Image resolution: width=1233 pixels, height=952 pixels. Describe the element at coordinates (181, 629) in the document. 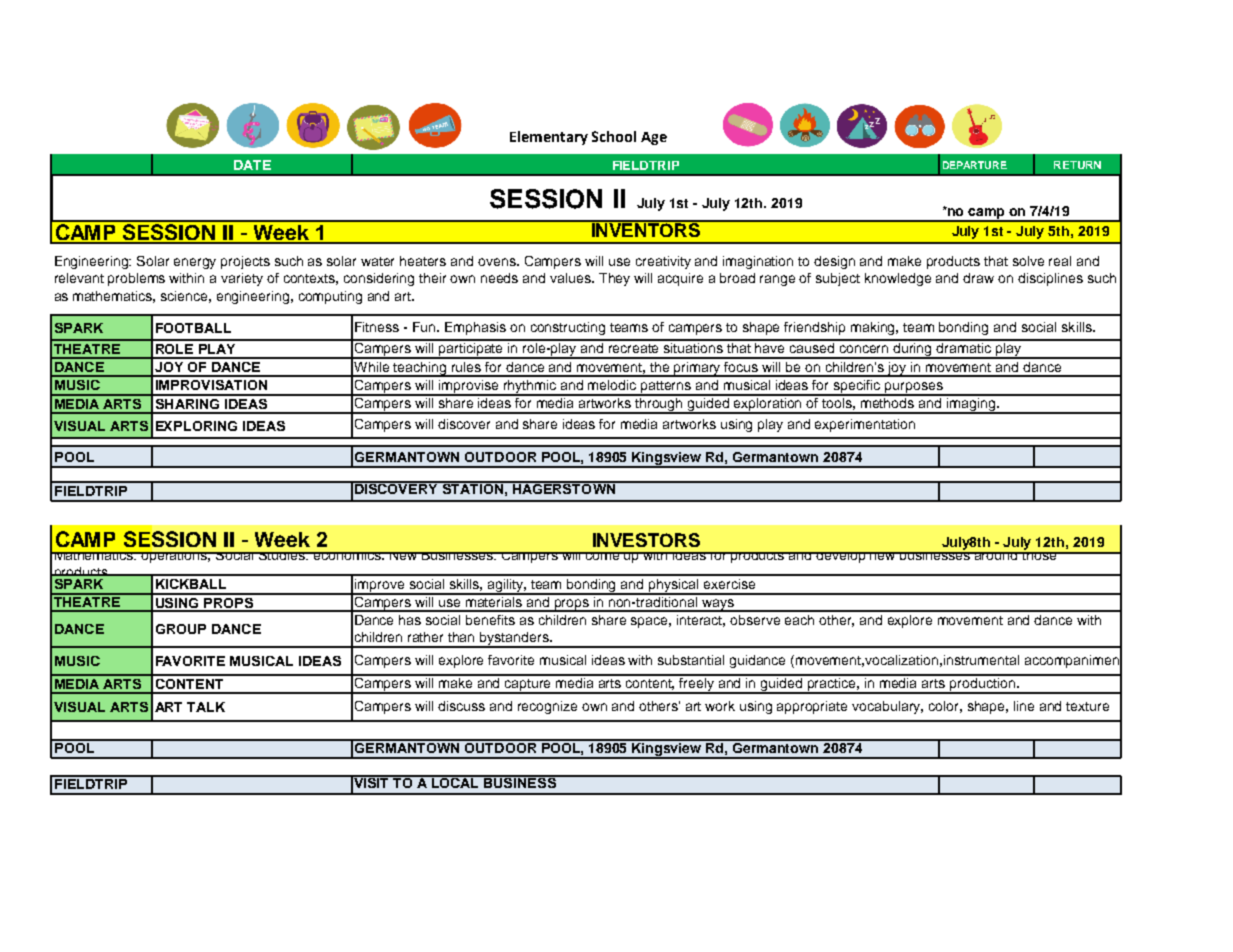

I see `GROUP` at that location.
